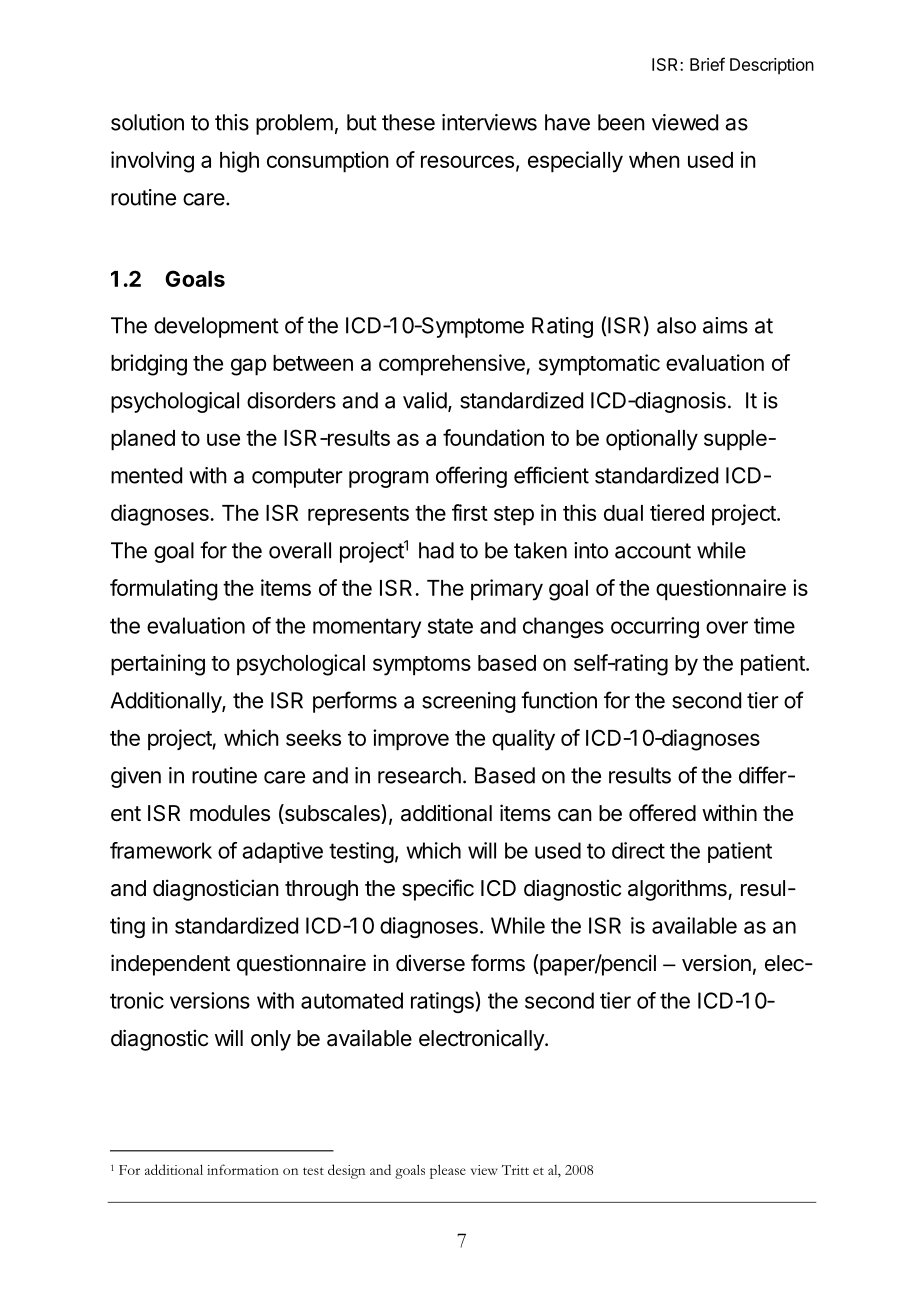 The height and width of the screenshot is (1308, 924). I want to click on solution, so click(147, 122).
